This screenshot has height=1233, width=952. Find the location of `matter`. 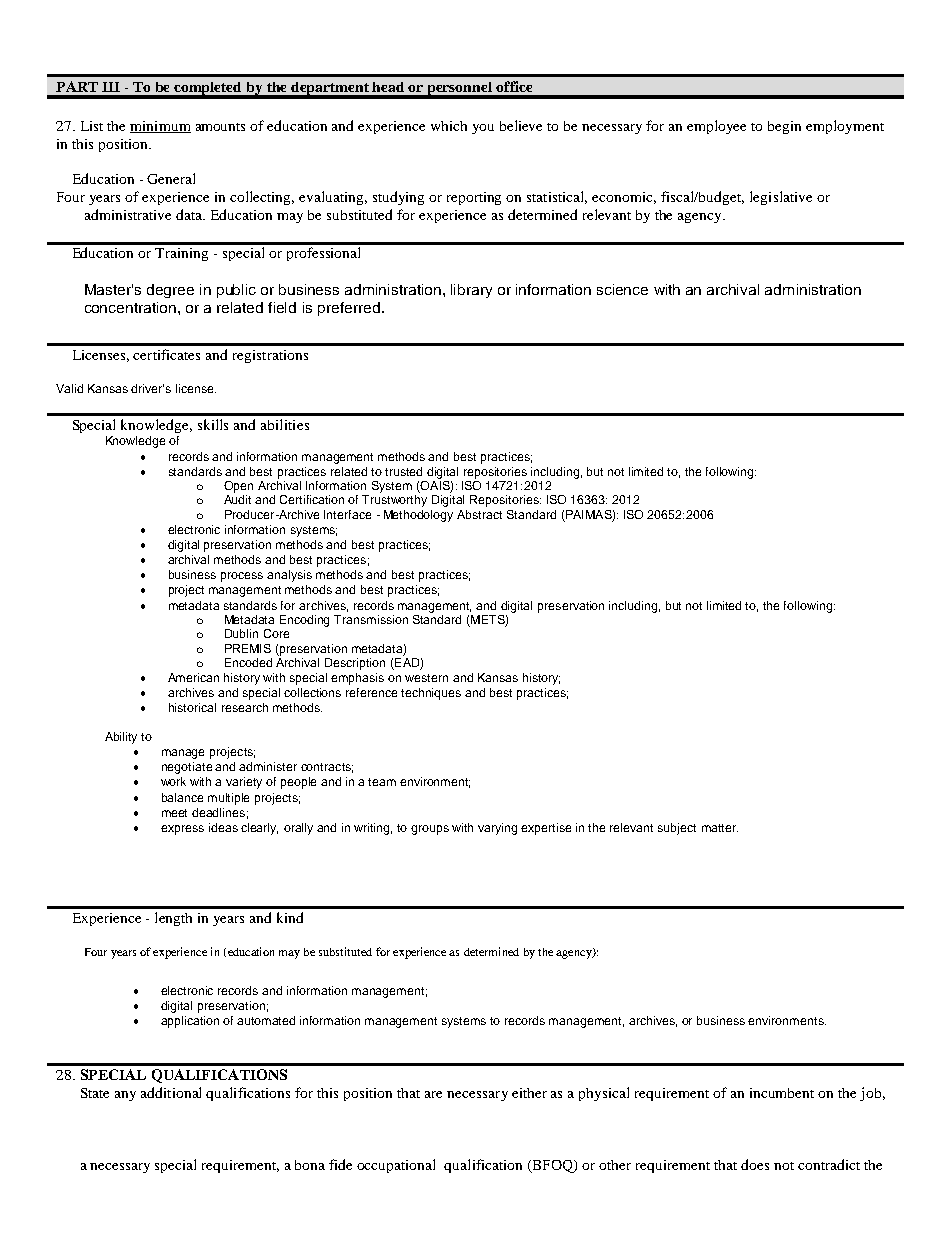

matter is located at coordinates (720, 828).
